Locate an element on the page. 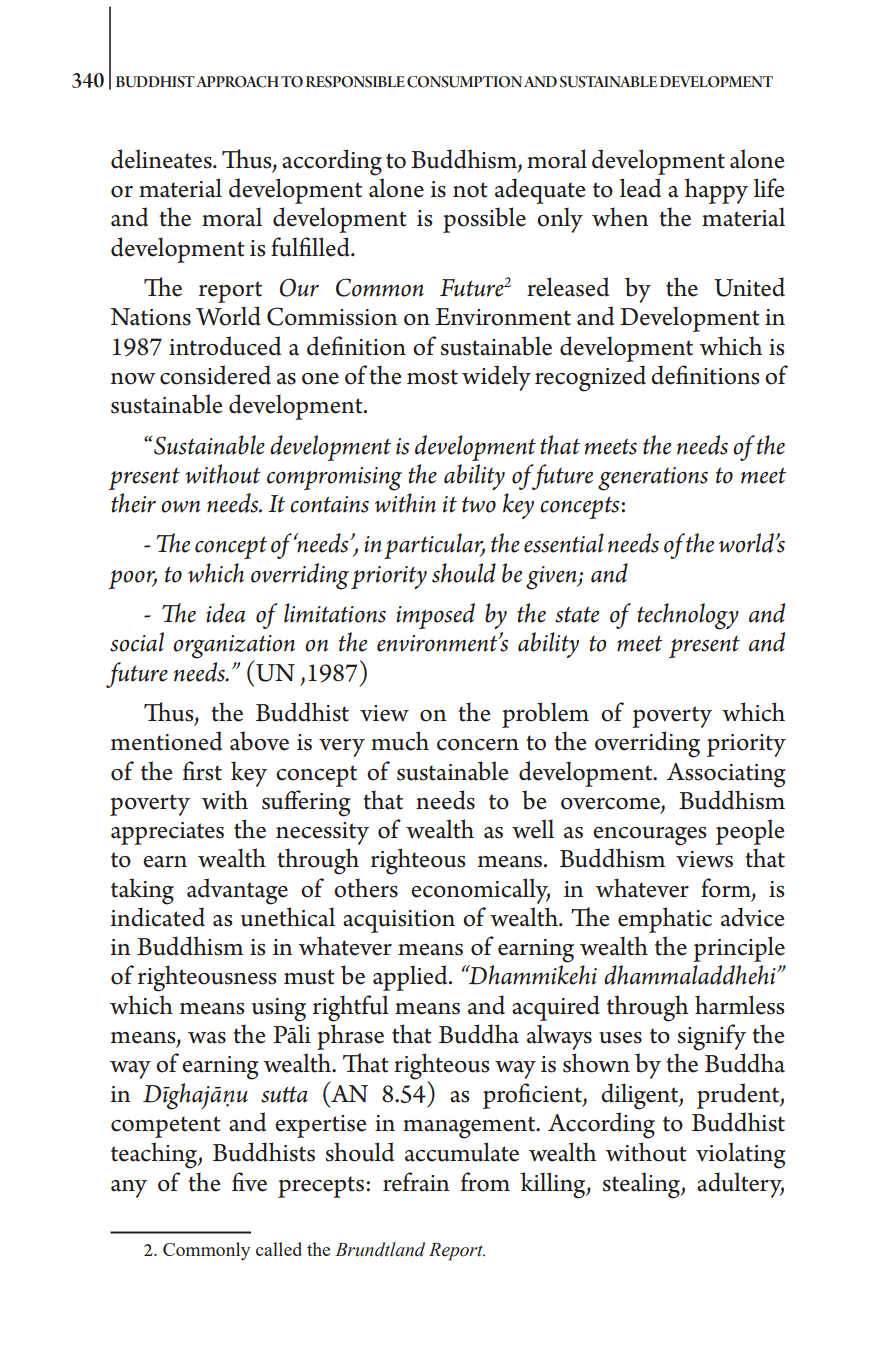 The image size is (896, 1350). adultery is located at coordinates (740, 1185).
